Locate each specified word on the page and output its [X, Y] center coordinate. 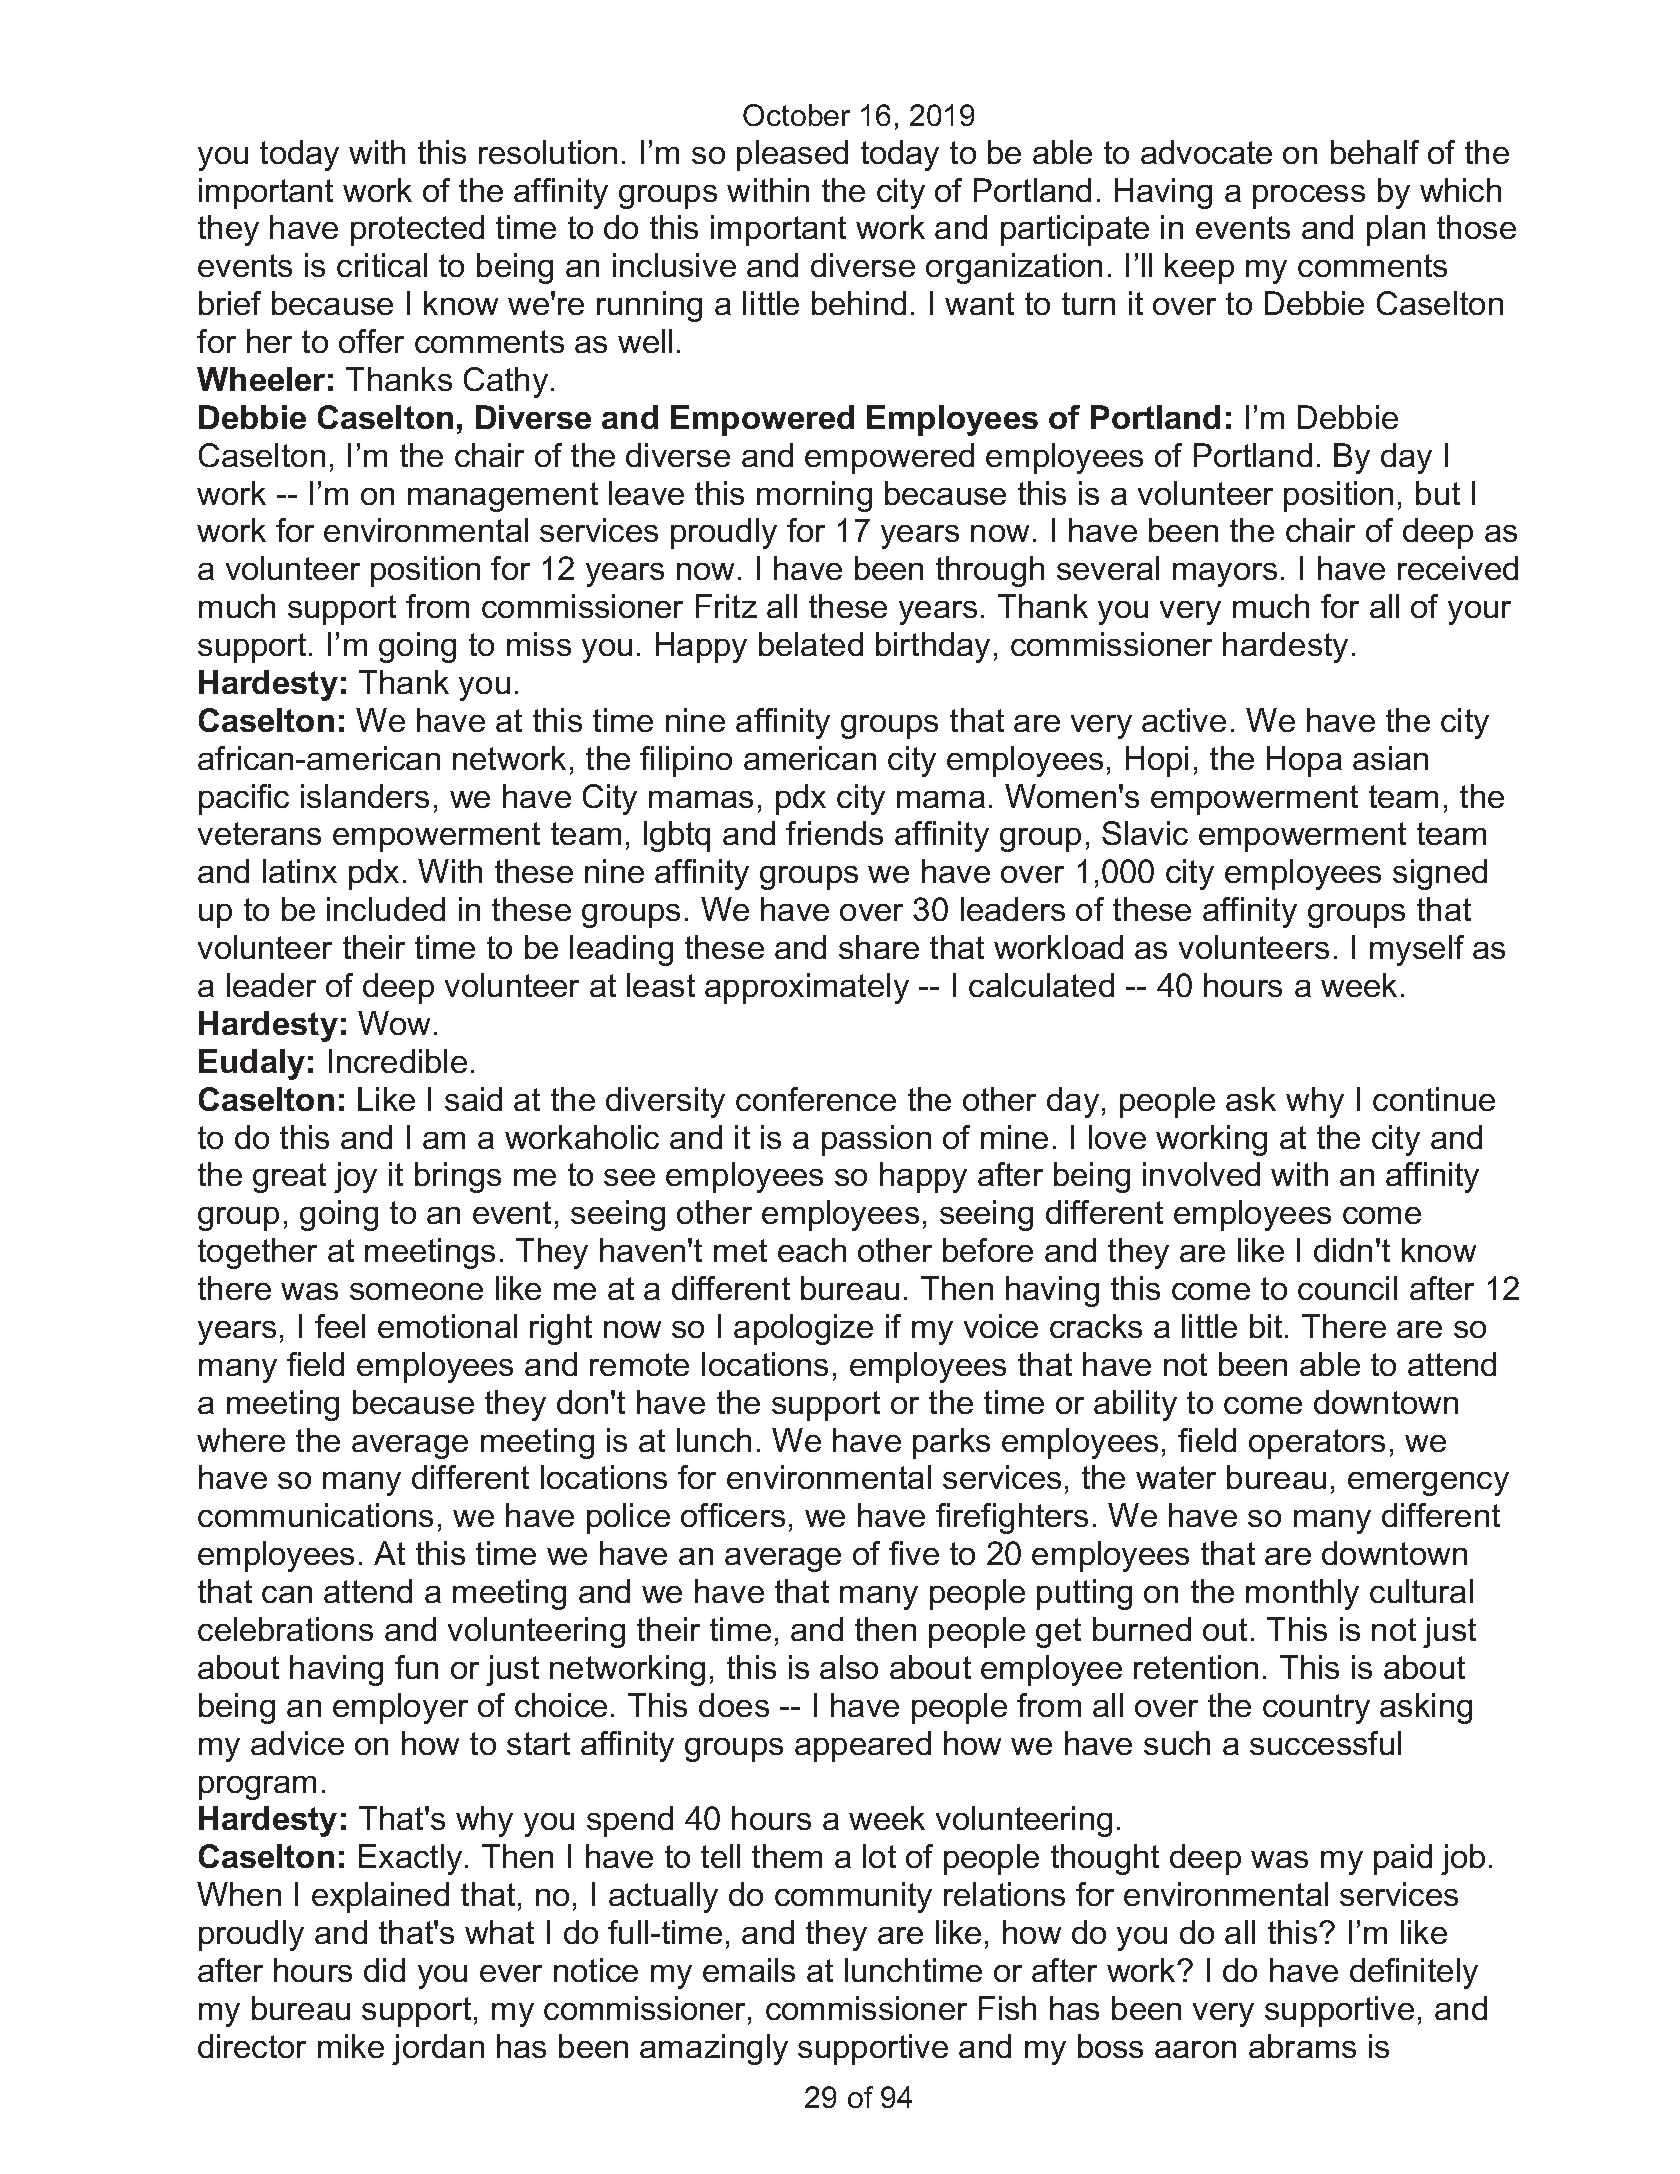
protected [417, 230]
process [1309, 197]
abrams [1302, 2046]
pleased [792, 155]
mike [351, 2046]
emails [749, 1970]
